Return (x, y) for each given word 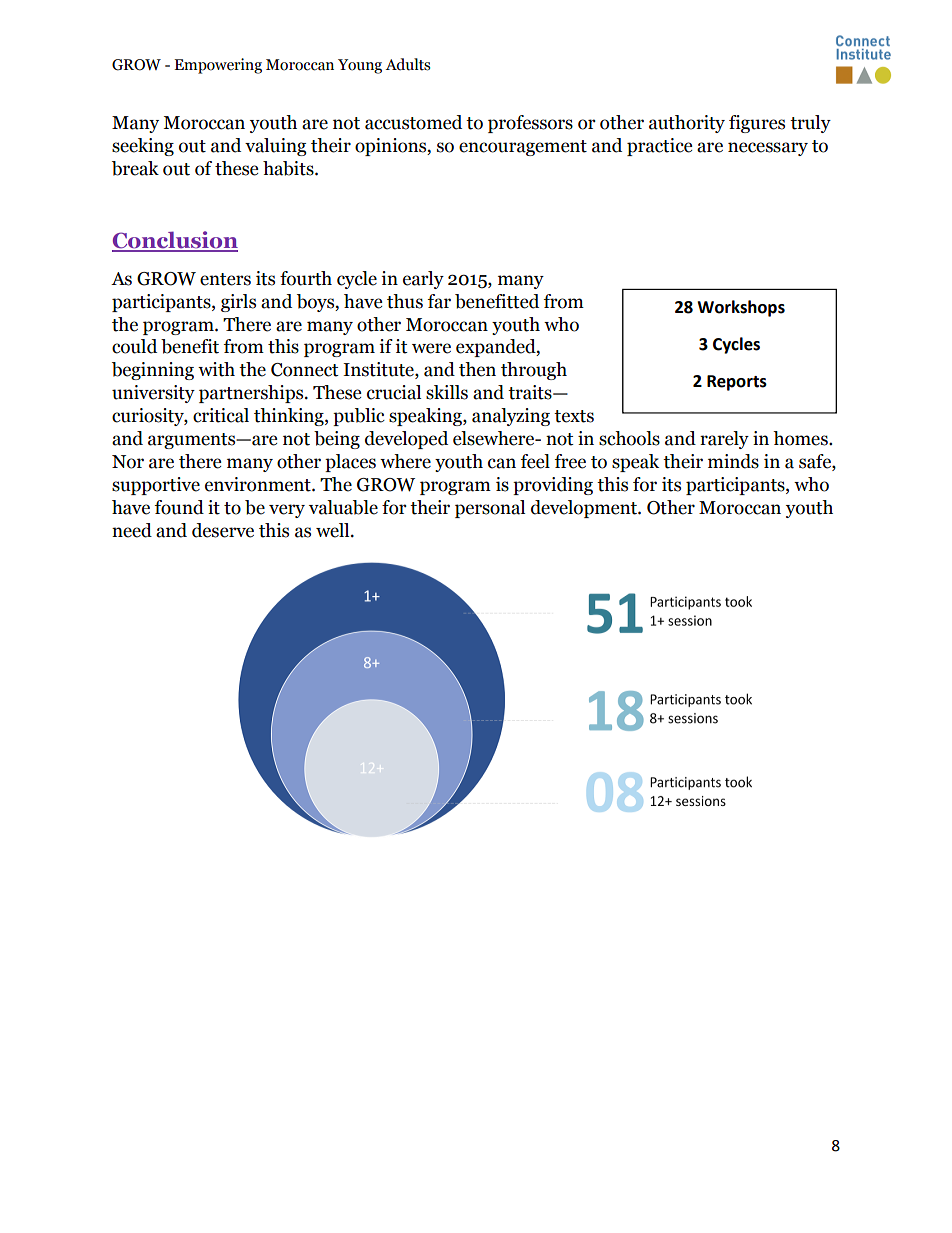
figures (757, 124)
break (135, 168)
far (439, 301)
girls (238, 303)
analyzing (511, 417)
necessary (768, 149)
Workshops (741, 308)
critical (221, 415)
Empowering (218, 66)
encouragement (523, 148)
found (179, 507)
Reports (737, 383)
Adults (407, 64)
